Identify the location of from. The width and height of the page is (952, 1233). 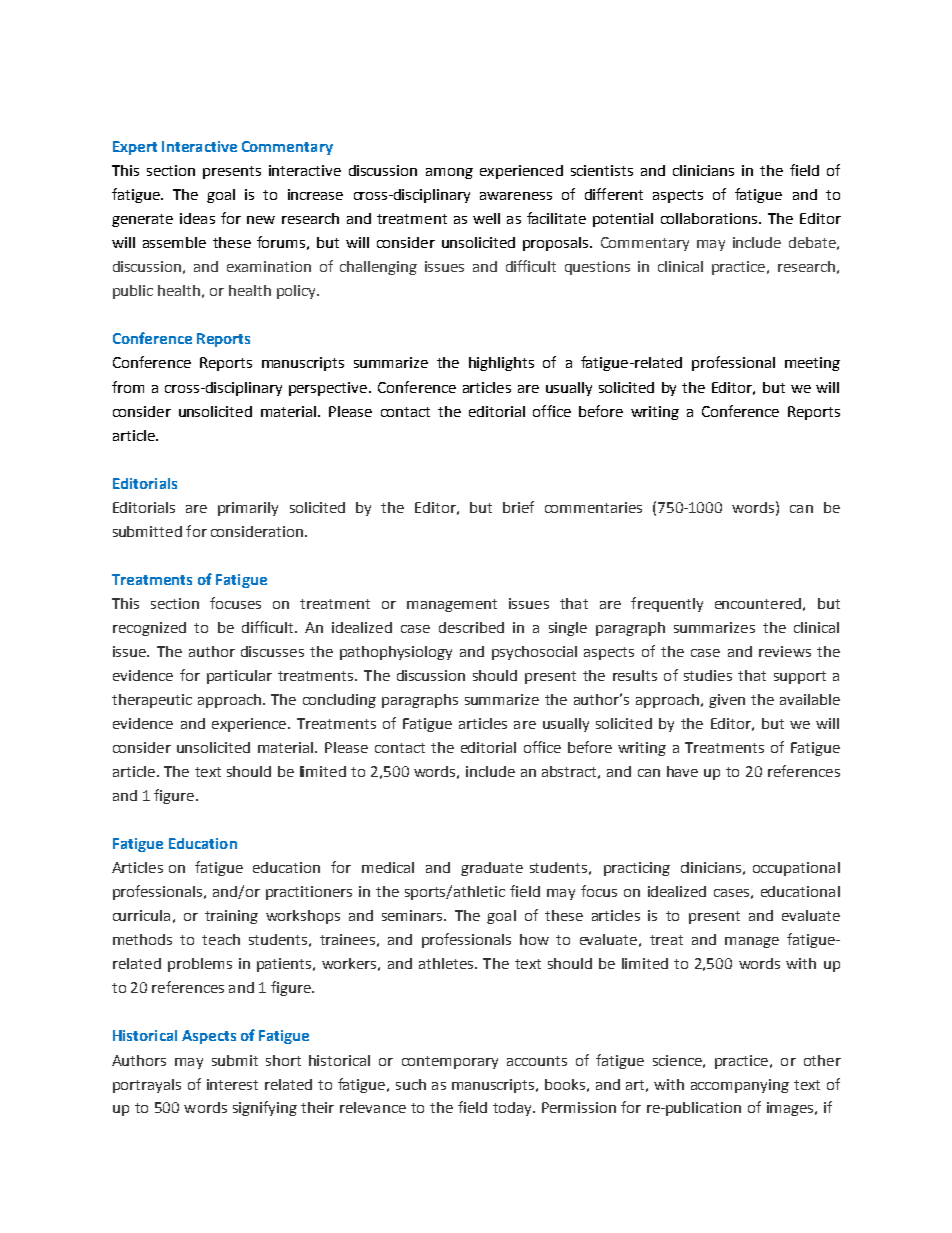
(128, 387).
